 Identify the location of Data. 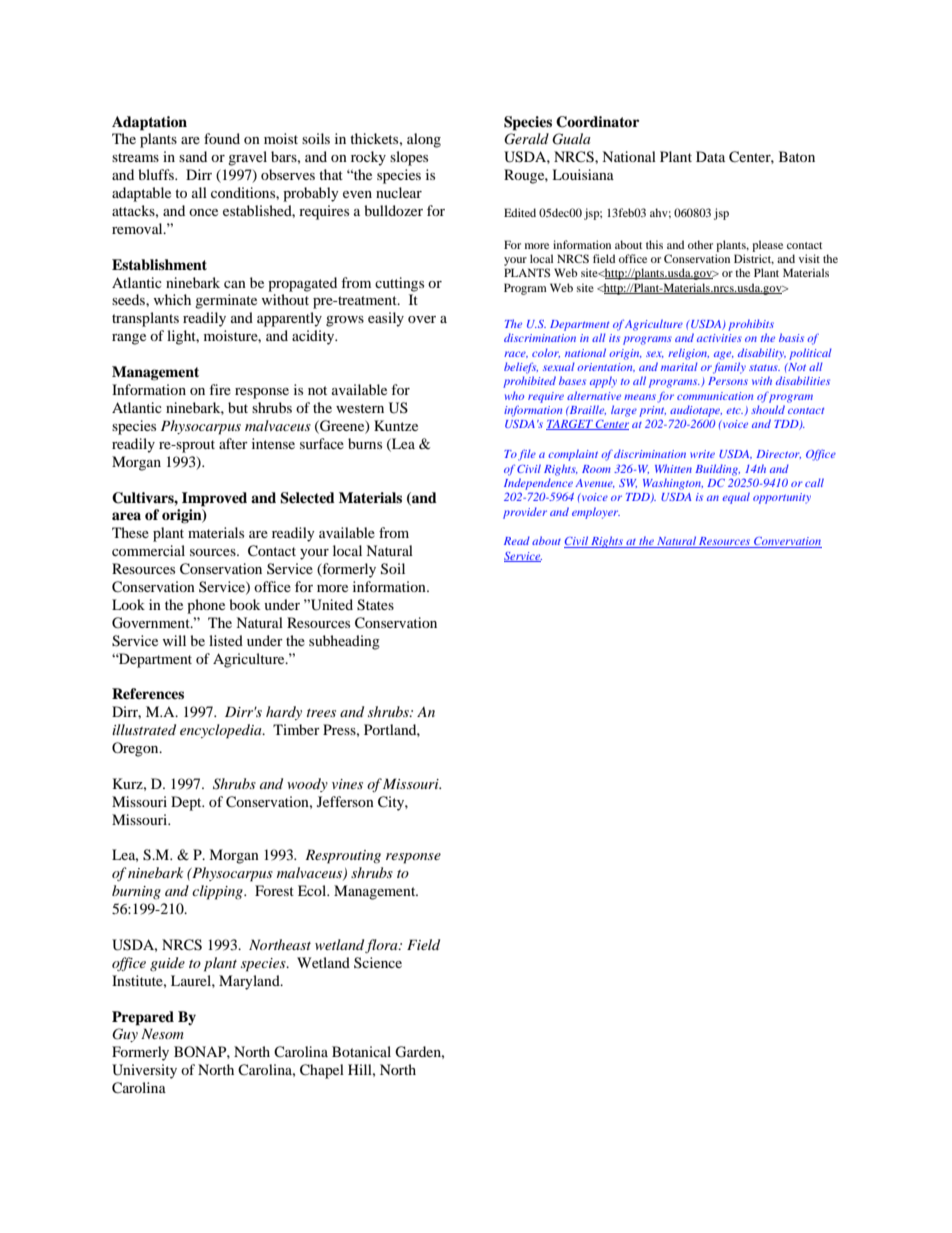
(710, 156).
